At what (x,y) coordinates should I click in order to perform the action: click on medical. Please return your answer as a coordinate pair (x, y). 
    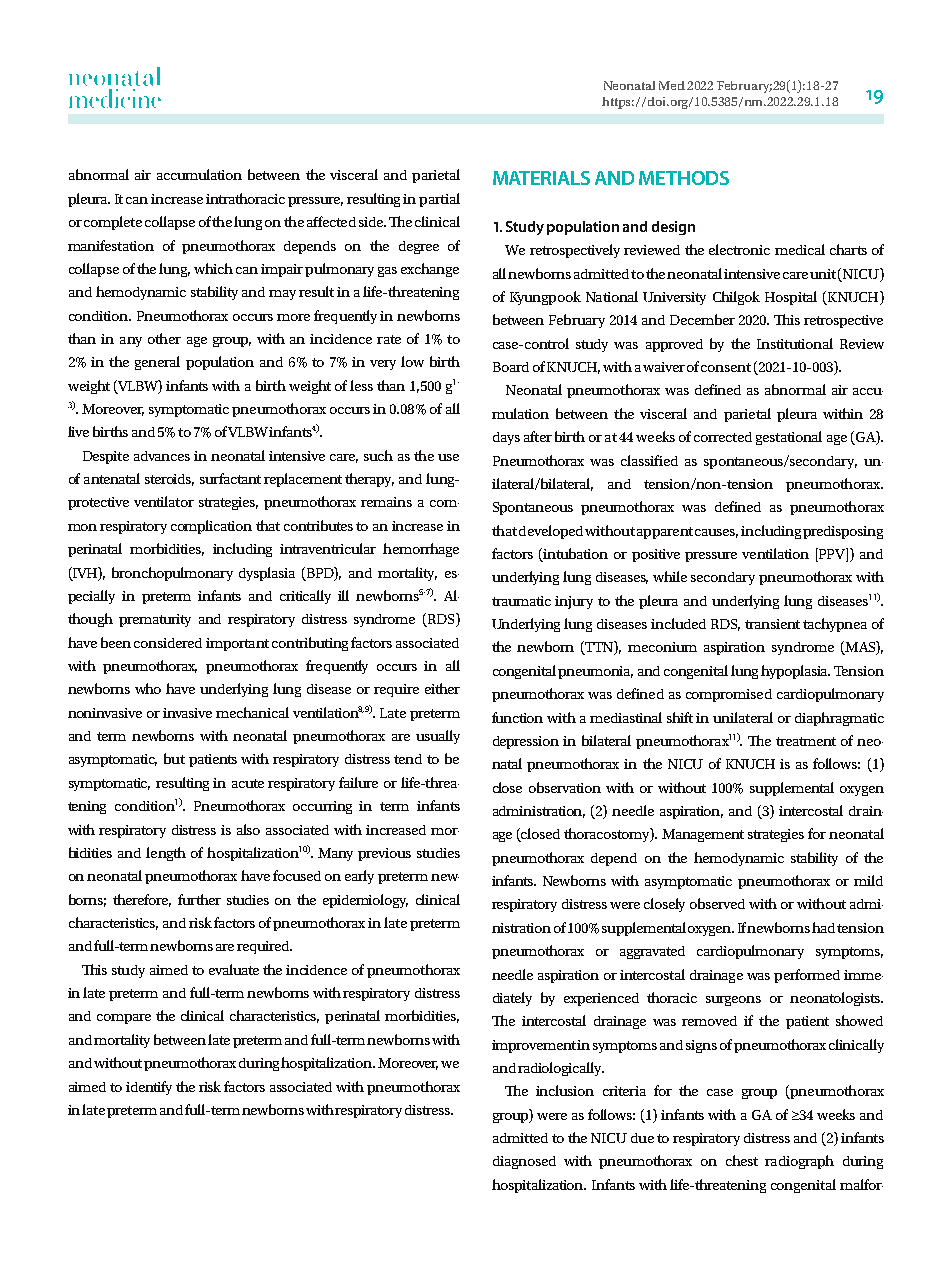
    Looking at the image, I should click on (800, 249).
